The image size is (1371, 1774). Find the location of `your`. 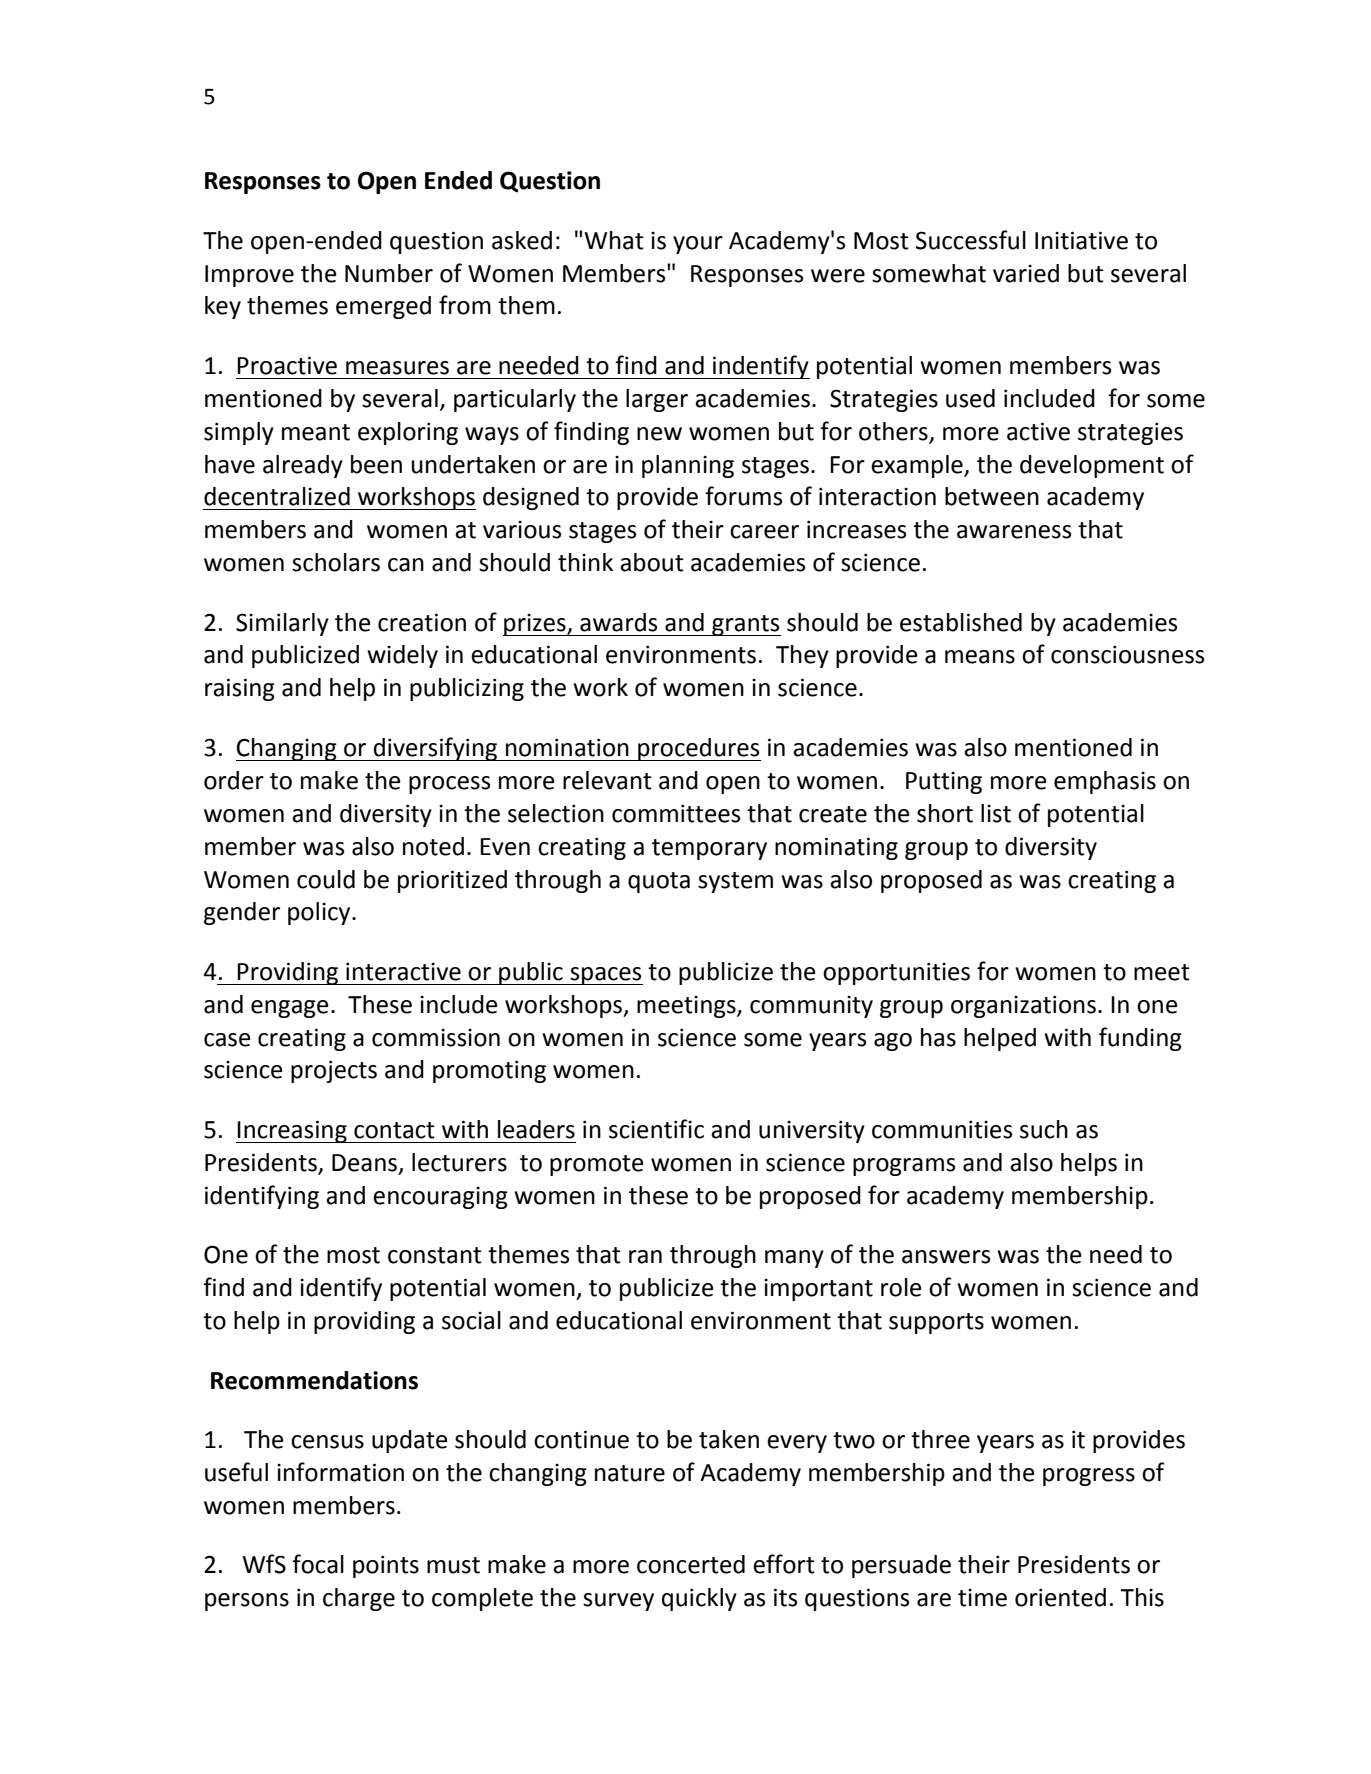

your is located at coordinates (698, 245).
